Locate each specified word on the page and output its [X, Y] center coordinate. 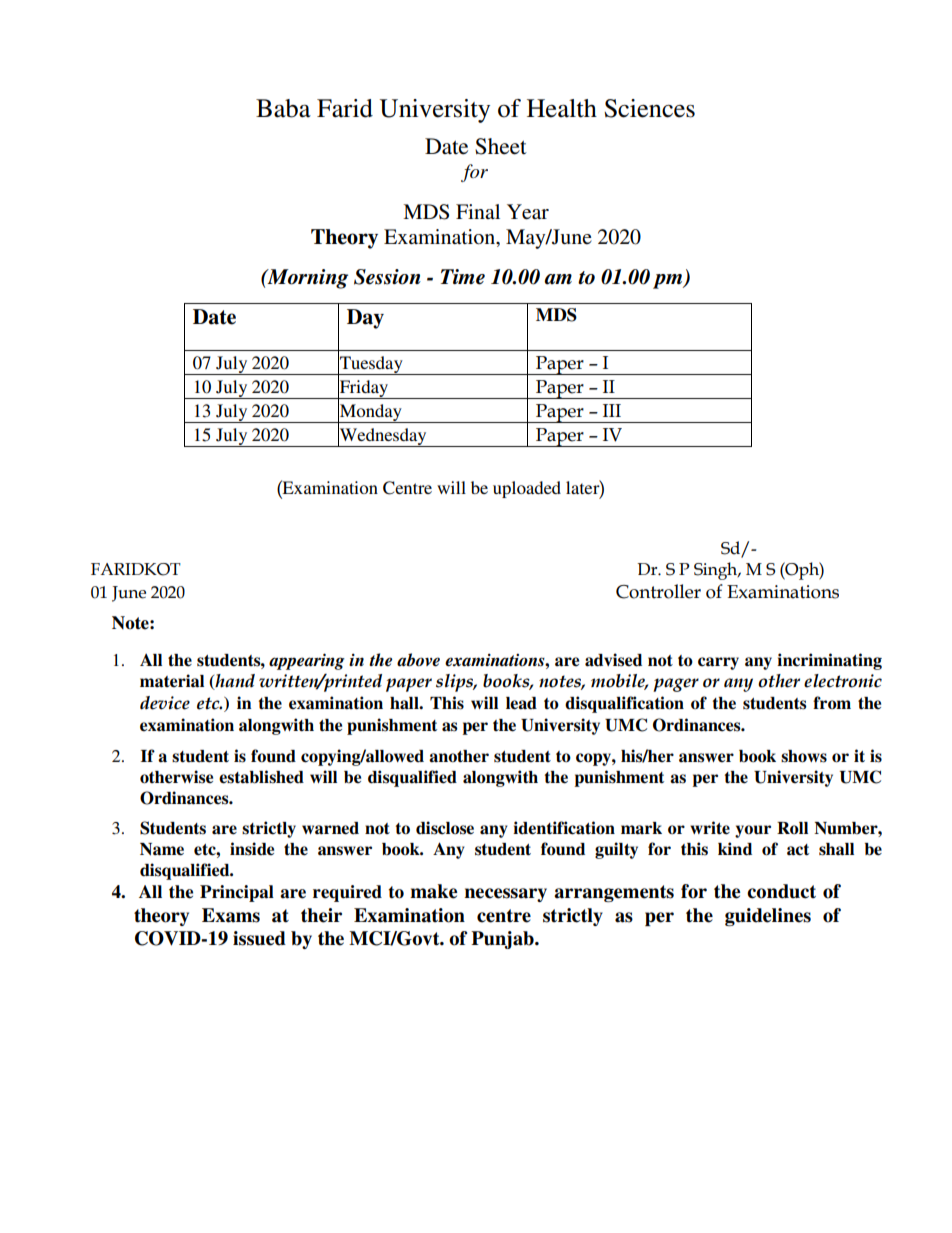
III [612, 410]
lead [521, 703]
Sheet [501, 146]
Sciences [649, 108]
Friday [364, 388]
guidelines [768, 917]
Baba [283, 108]
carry [718, 663]
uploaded [527, 489]
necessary [506, 895]
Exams [231, 915]
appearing [307, 661]
